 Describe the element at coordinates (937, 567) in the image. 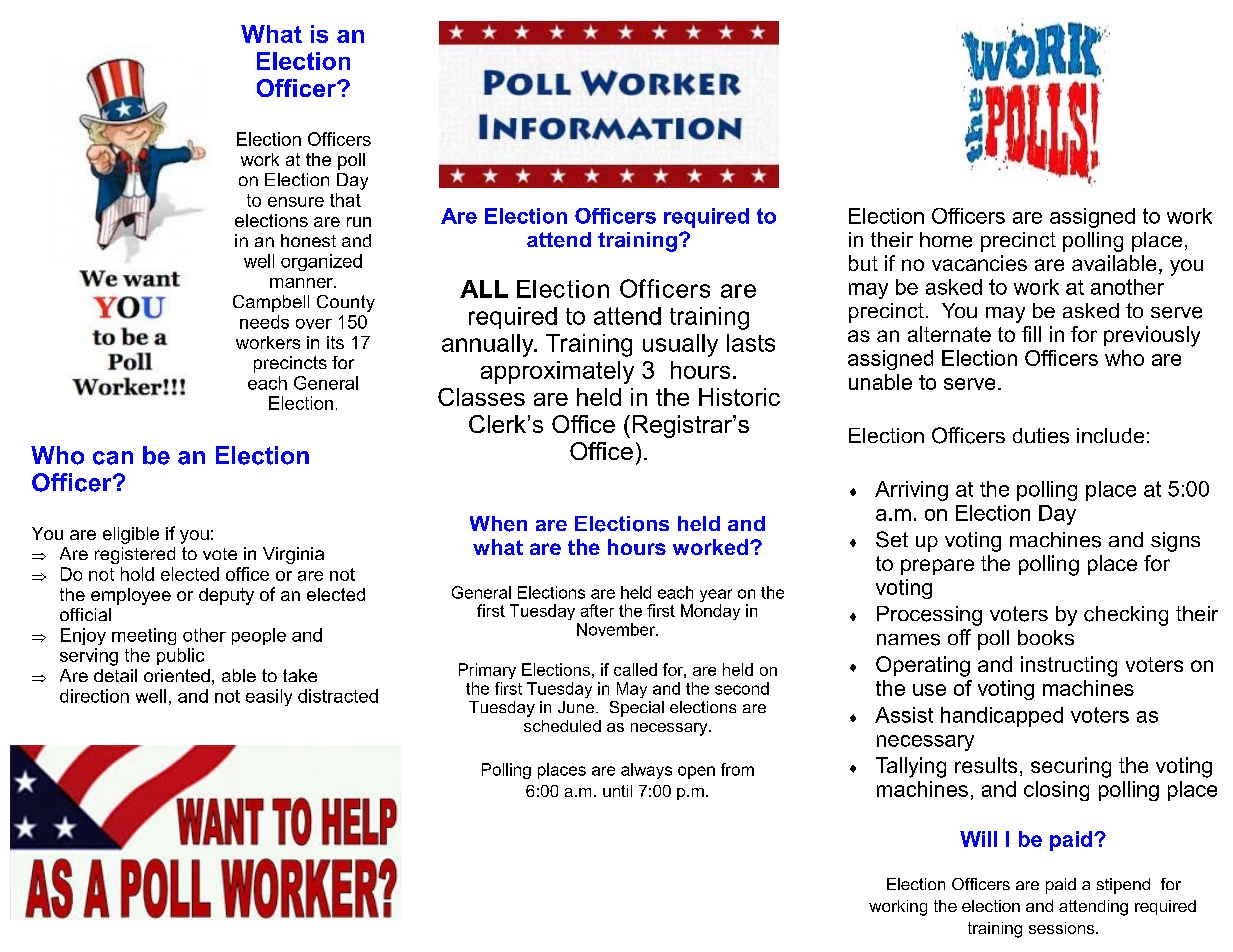

I see `prepare` at that location.
